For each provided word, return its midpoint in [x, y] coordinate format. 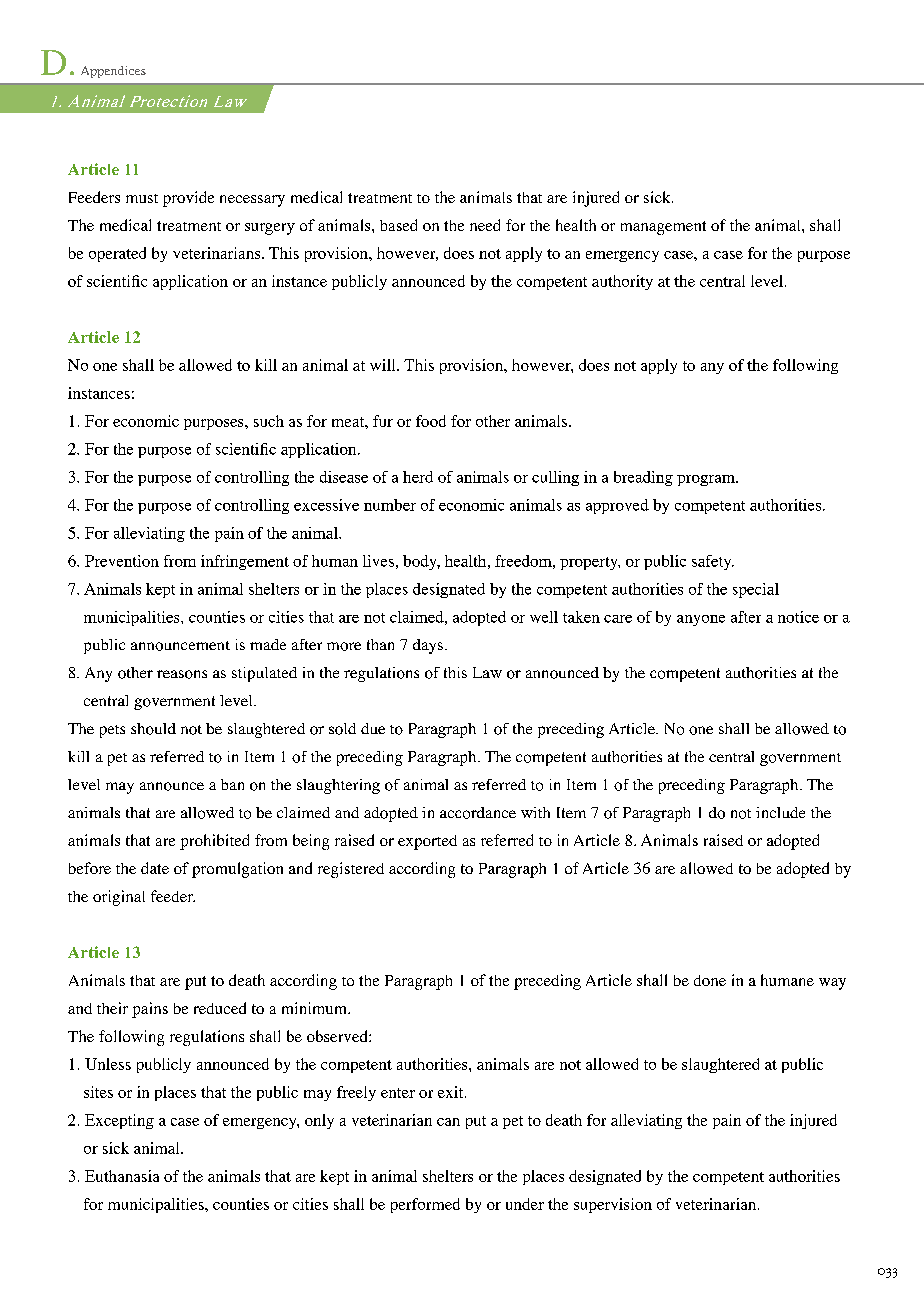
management [663, 228]
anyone [701, 620]
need [485, 225]
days [429, 646]
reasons [182, 674]
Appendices [113, 72]
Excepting [119, 1121]
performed [425, 1205]
